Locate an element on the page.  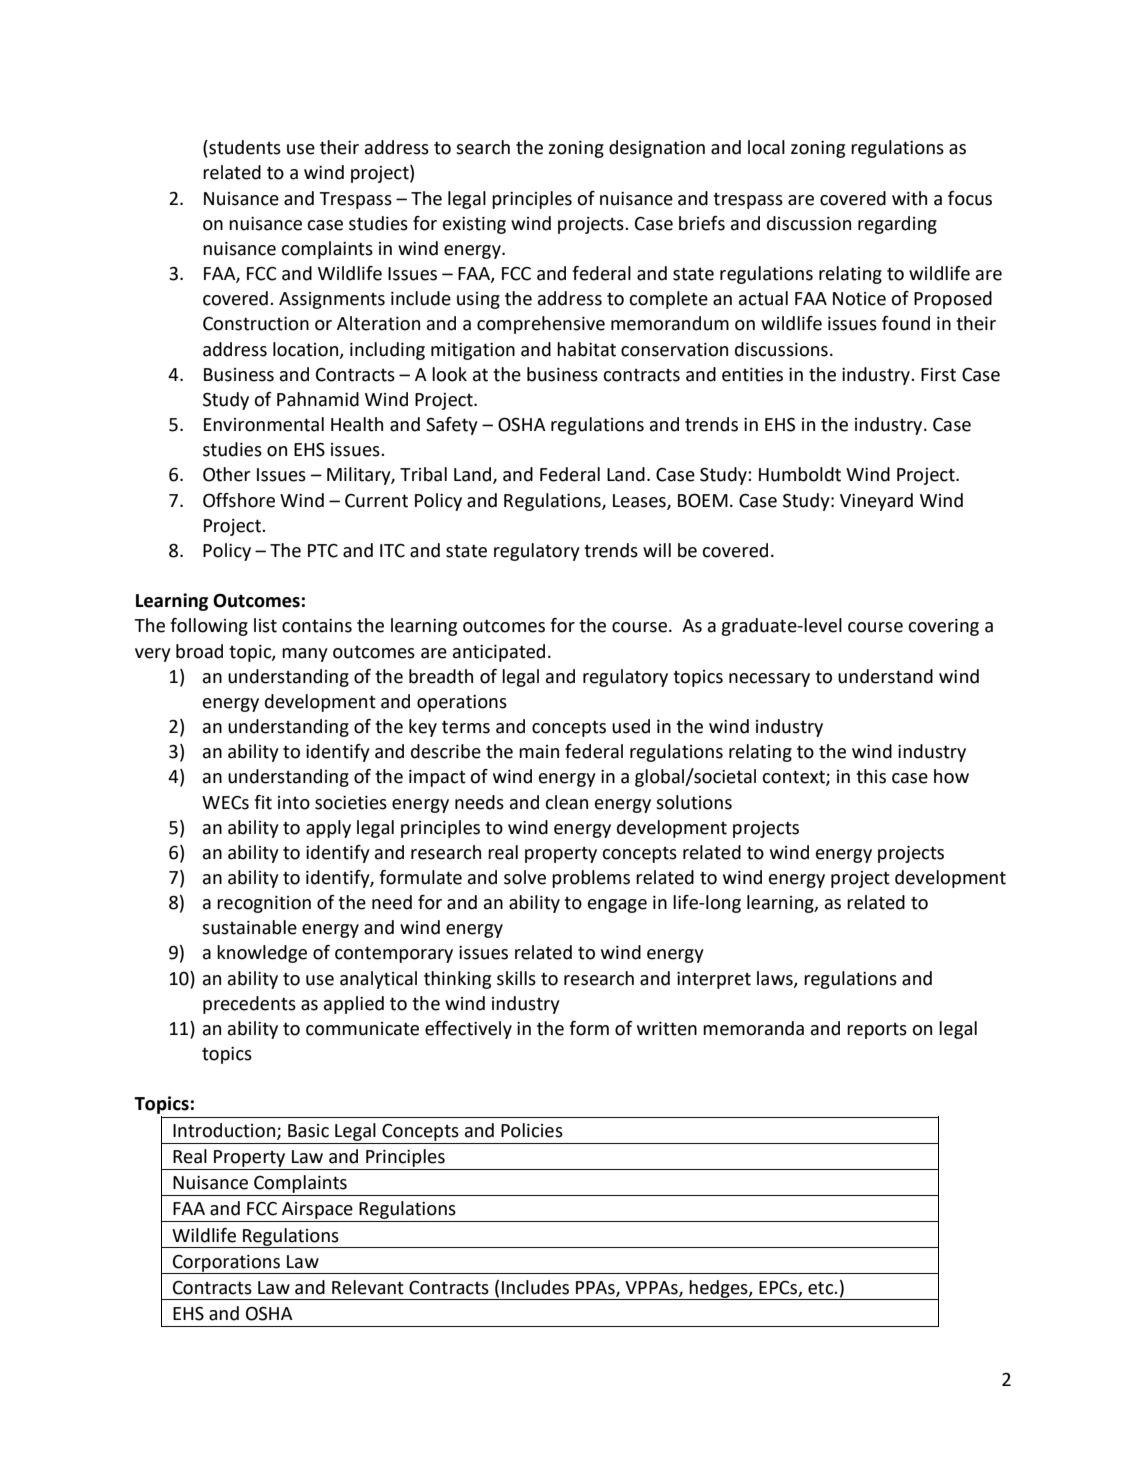
Corporations is located at coordinates (227, 1264).
